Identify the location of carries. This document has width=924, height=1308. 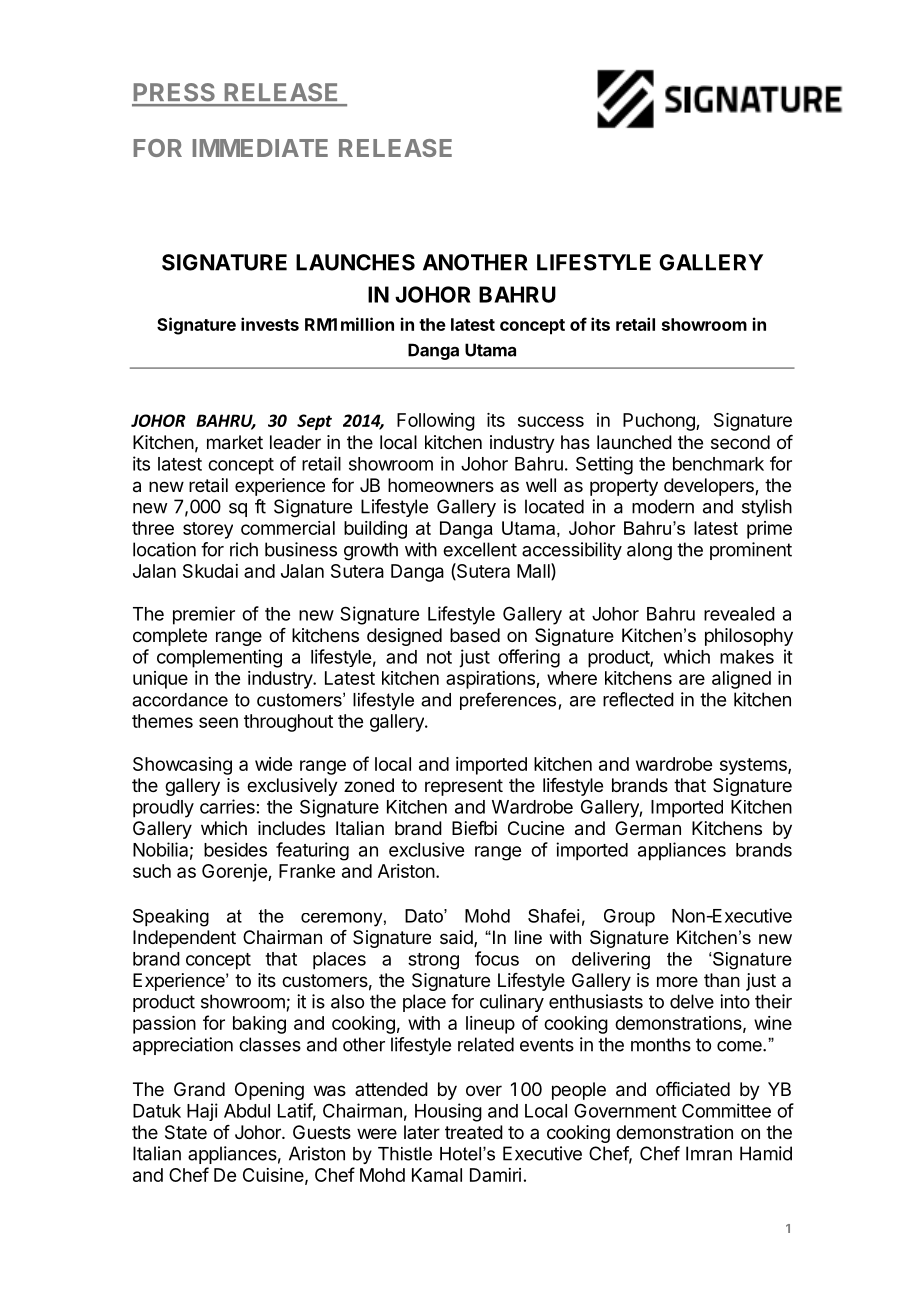
(227, 806).
